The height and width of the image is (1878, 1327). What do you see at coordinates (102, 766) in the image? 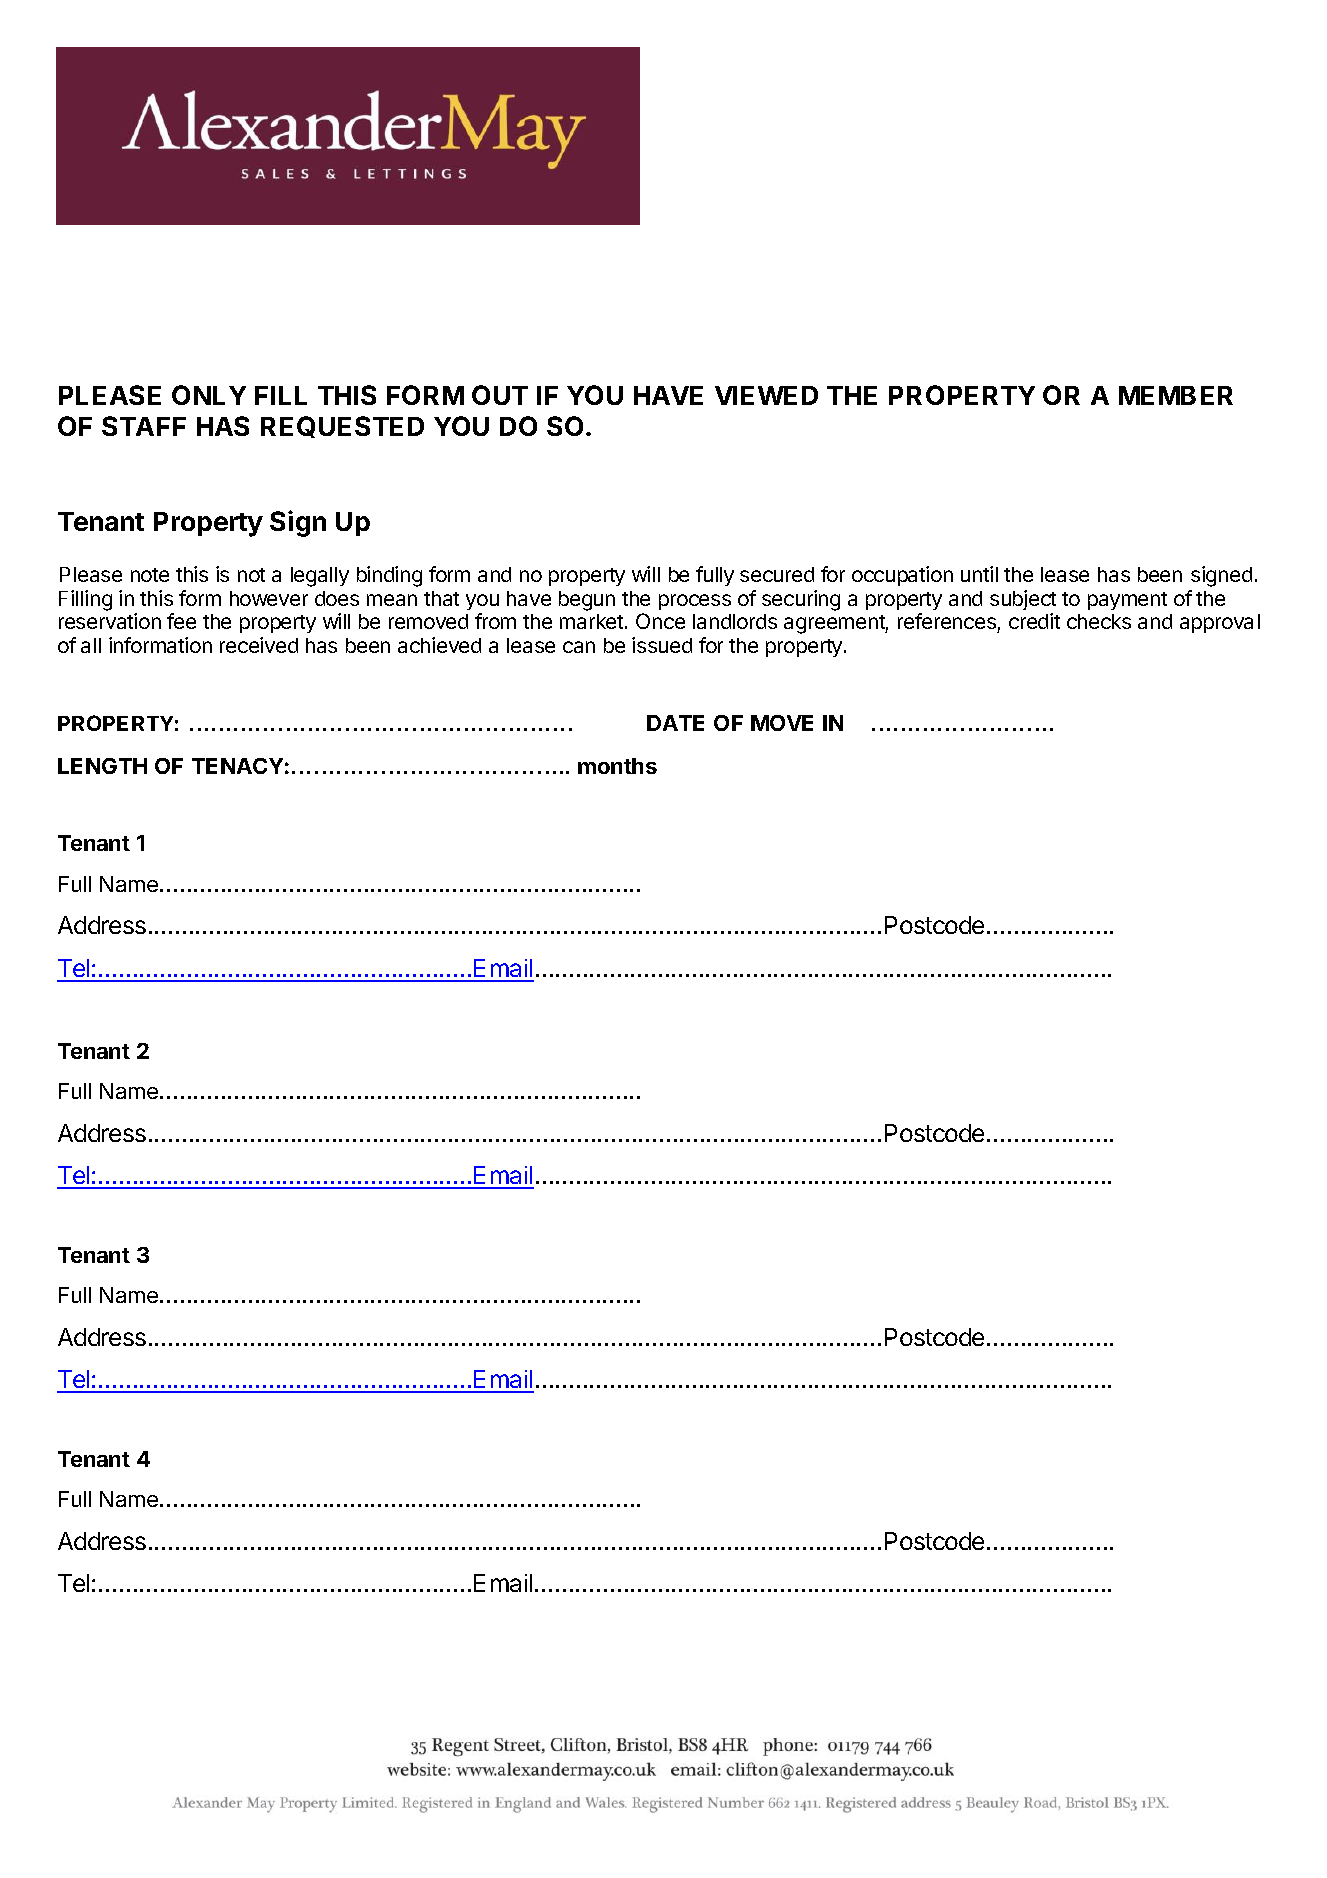
I see `LENGTH` at bounding box center [102, 766].
